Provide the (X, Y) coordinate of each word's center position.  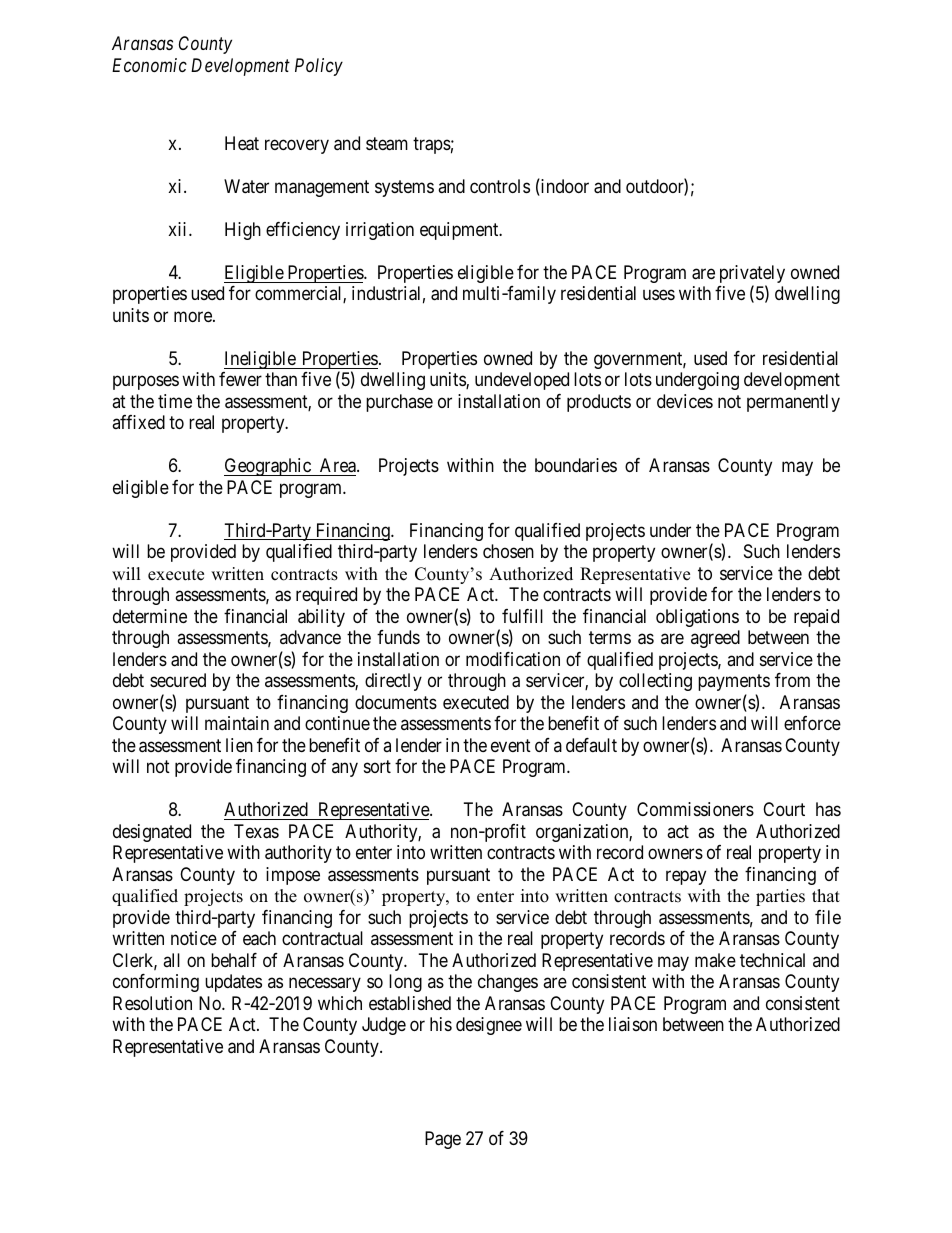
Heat (242, 143)
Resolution (152, 1003)
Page (443, 1140)
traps (432, 145)
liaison (633, 1024)
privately (752, 275)
